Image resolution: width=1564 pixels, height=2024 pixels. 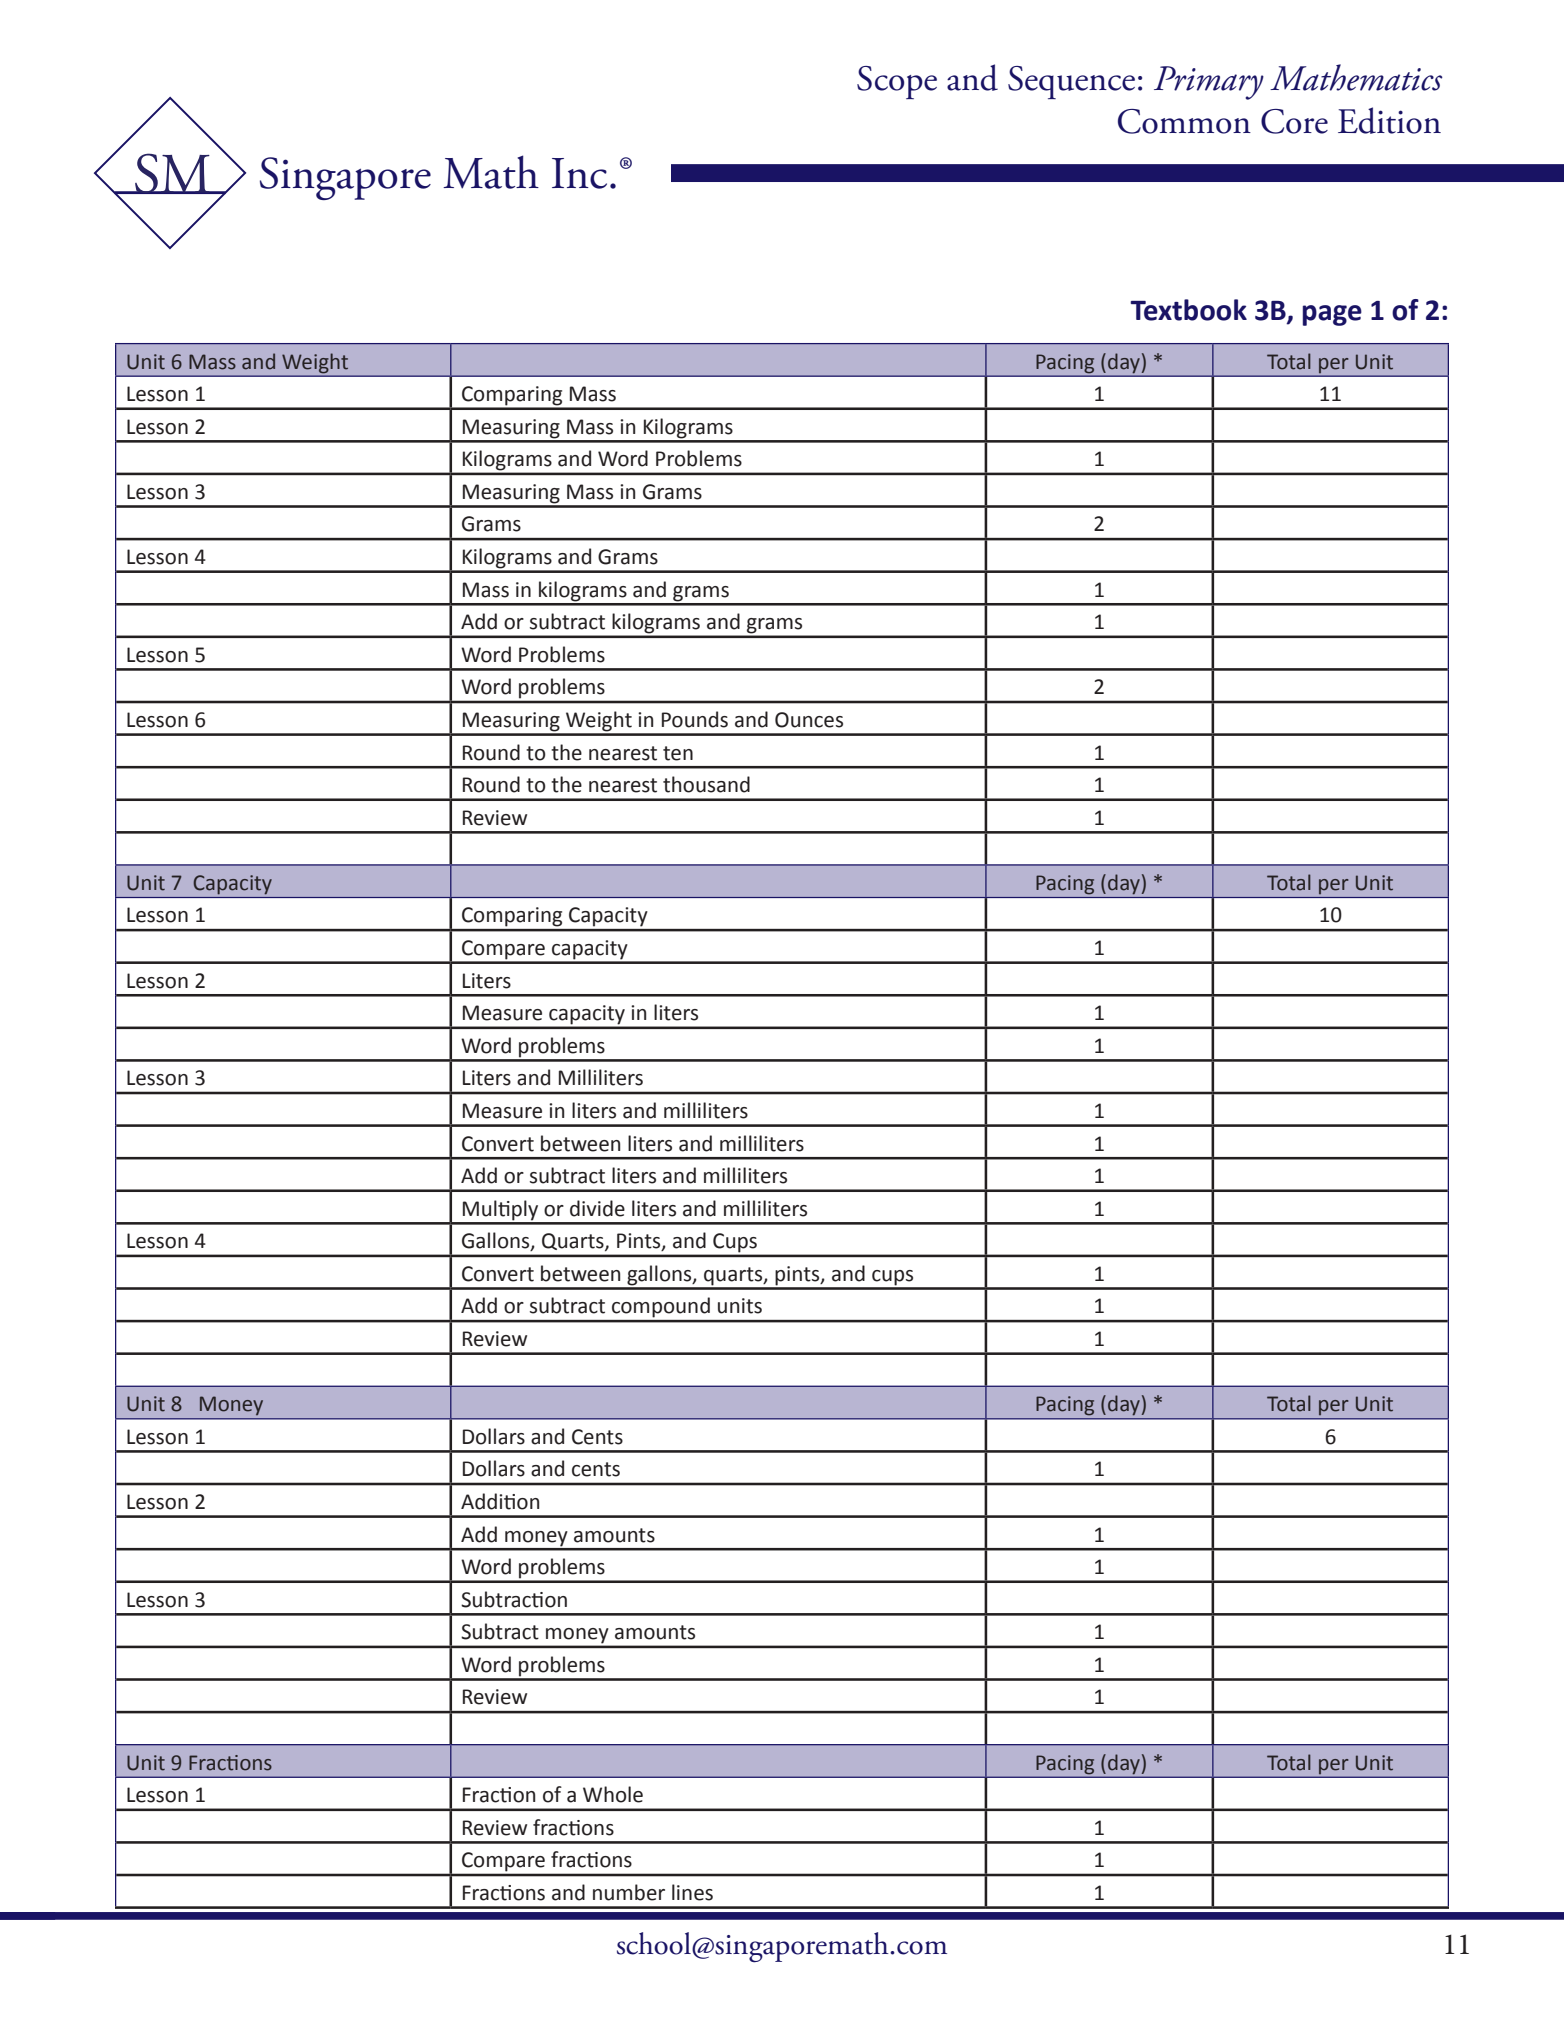 What do you see at coordinates (1294, 121) in the document?
I see `Core` at bounding box center [1294, 121].
